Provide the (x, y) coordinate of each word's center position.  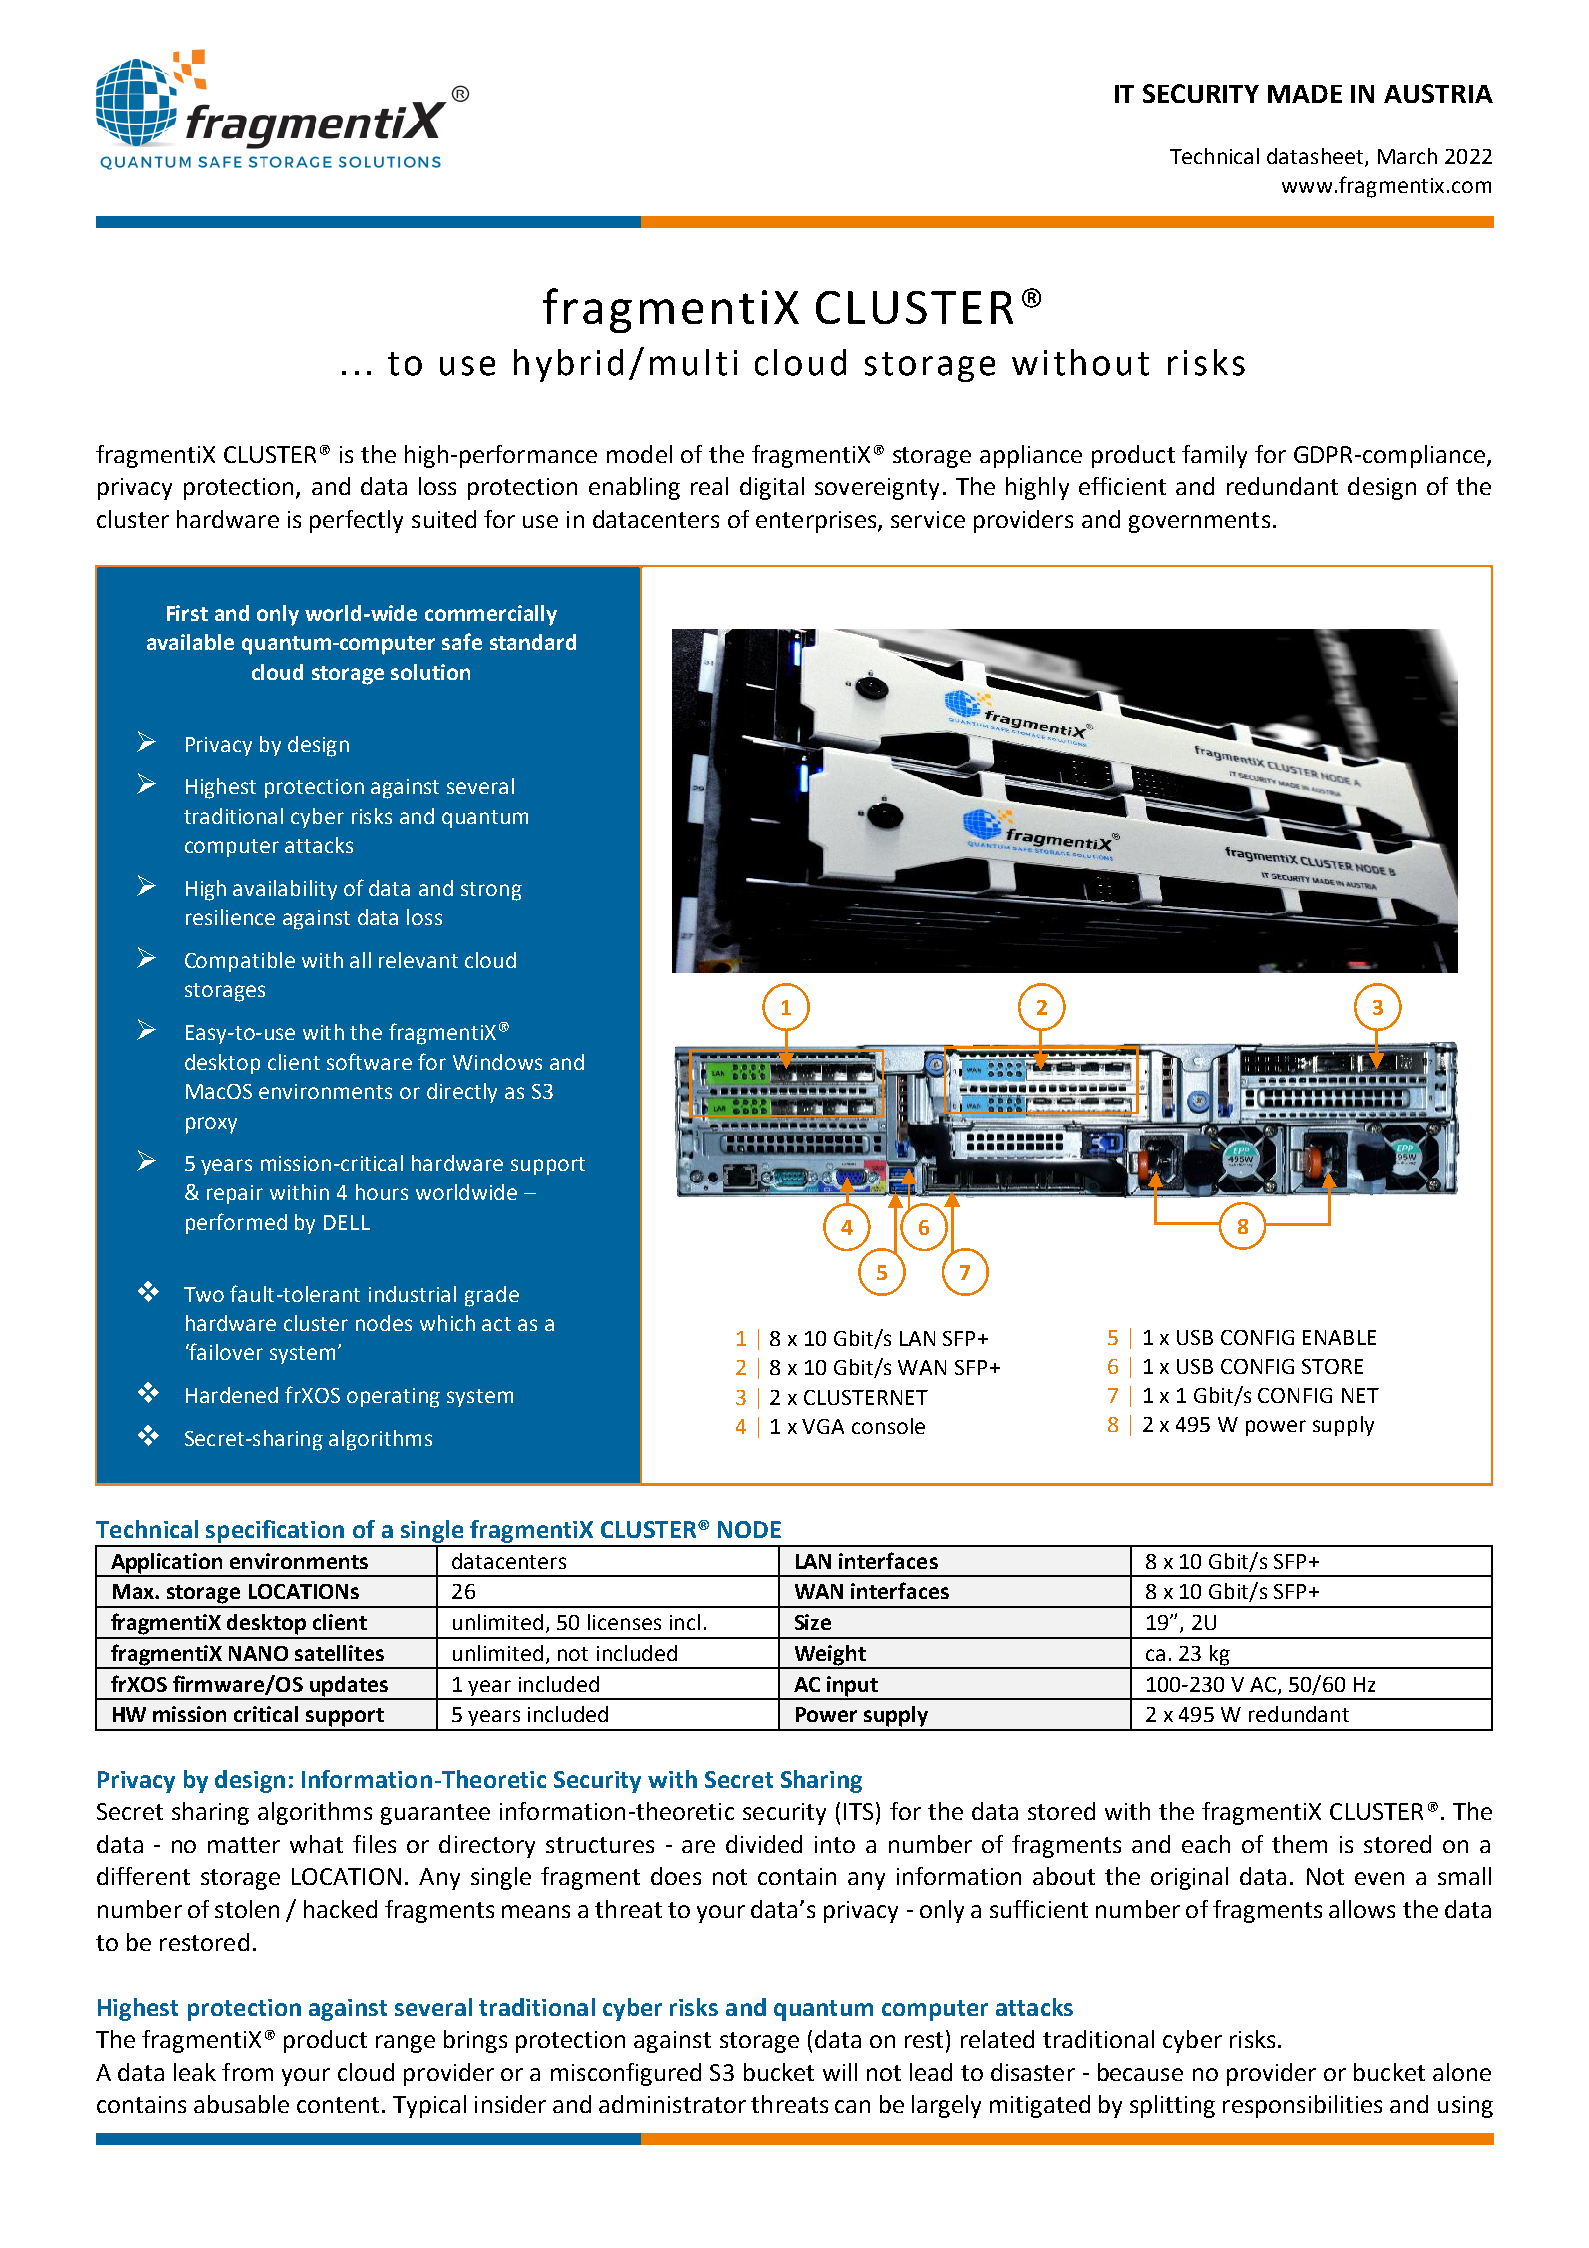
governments (1199, 522)
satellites (339, 1653)
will (840, 2072)
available (190, 642)
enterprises (817, 522)
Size (813, 1622)
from (247, 2072)
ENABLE (1339, 1337)
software (369, 1061)
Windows (497, 1062)
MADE (1305, 94)
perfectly (356, 521)
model (639, 454)
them (1299, 1844)
